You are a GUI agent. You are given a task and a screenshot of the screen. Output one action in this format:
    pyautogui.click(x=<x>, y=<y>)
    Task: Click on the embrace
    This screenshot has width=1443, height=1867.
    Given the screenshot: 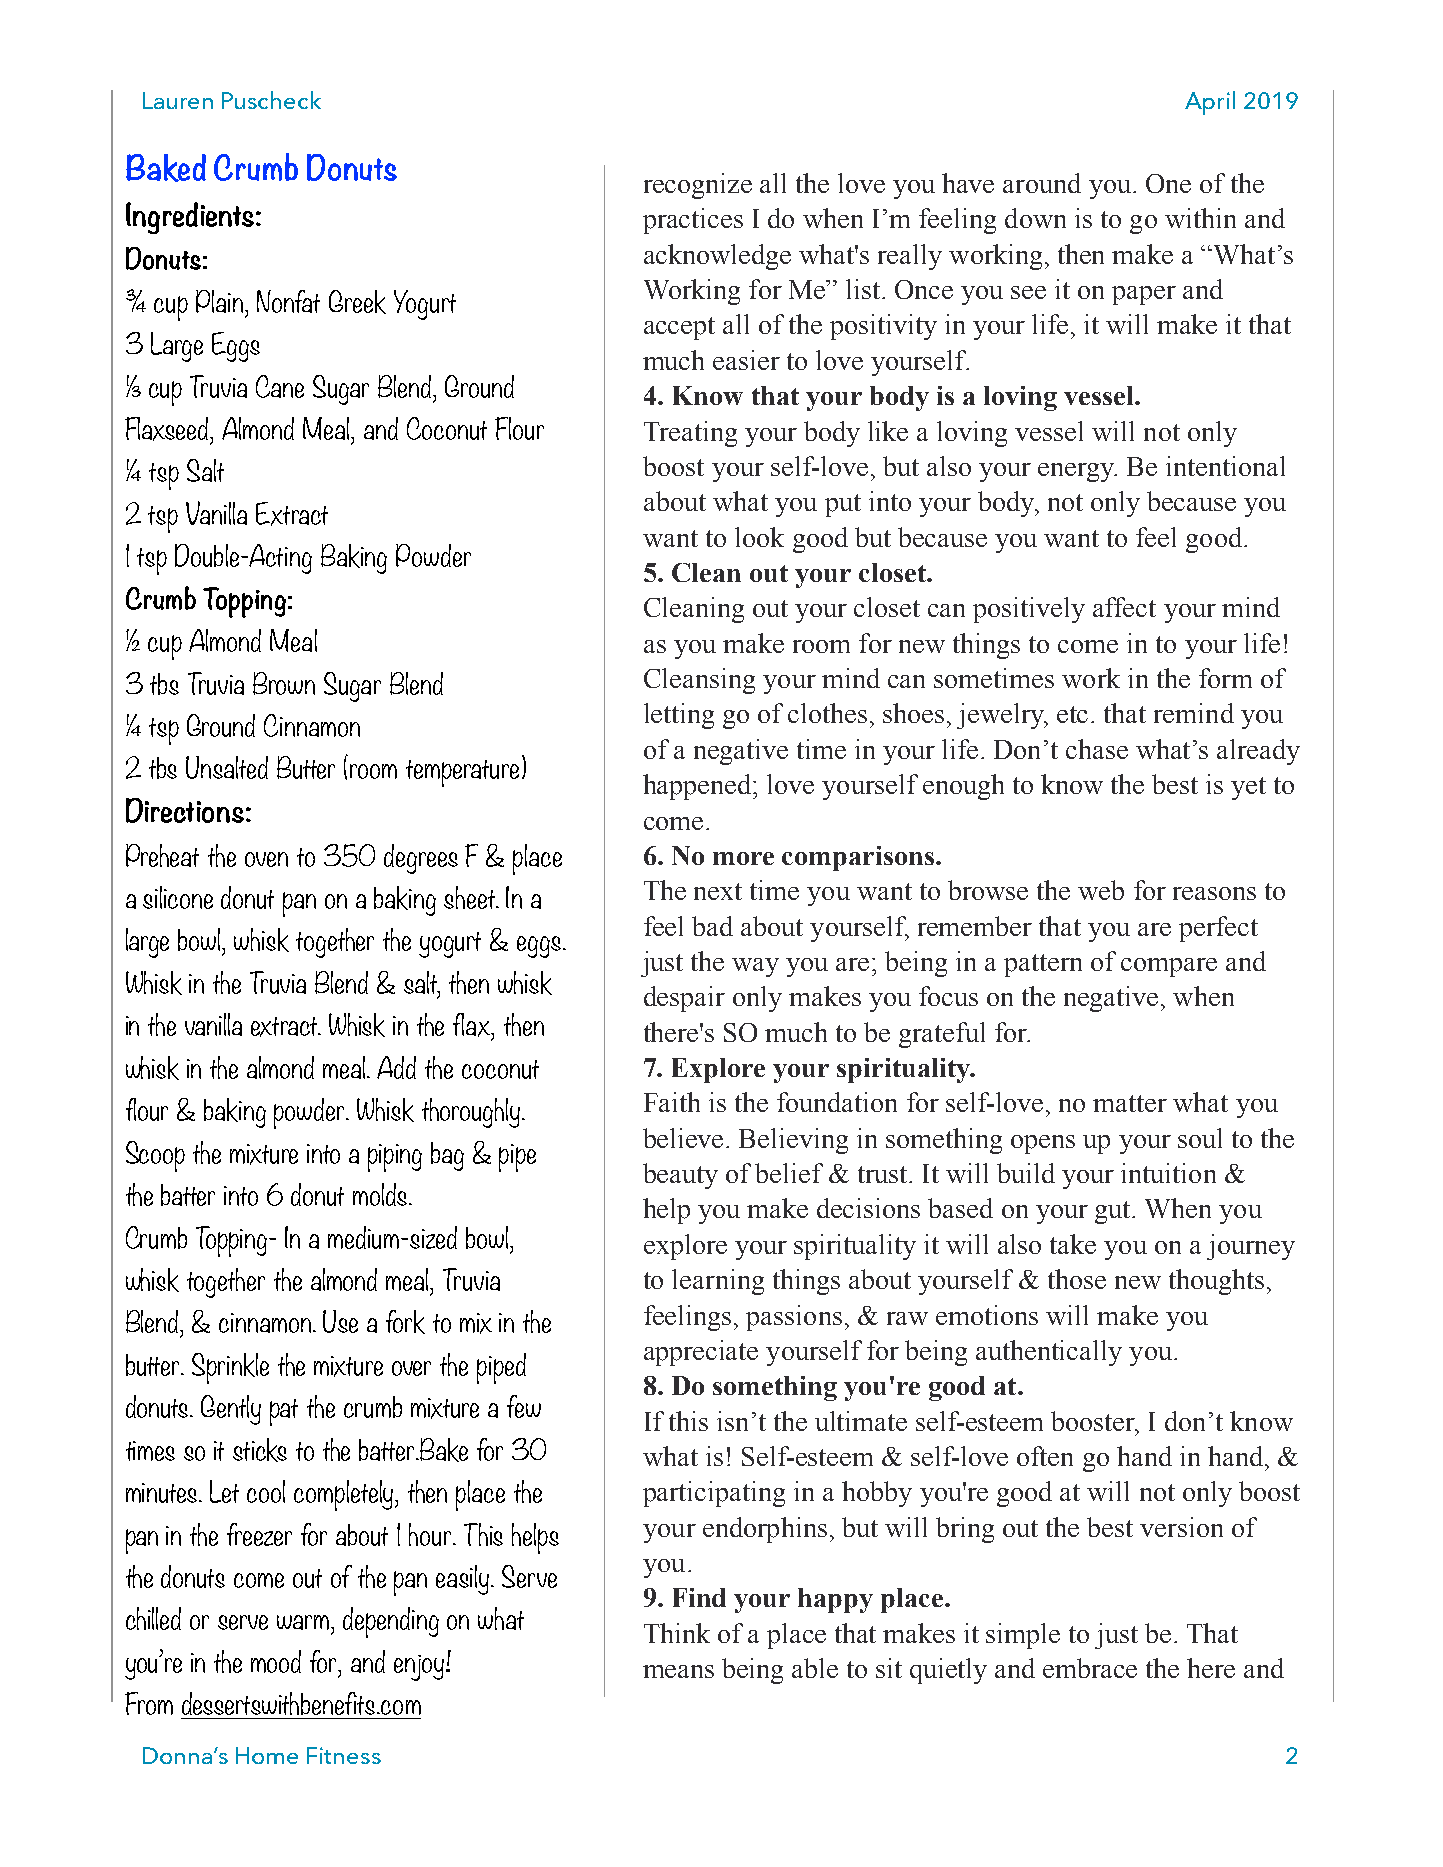 What is the action you would take?
    pyautogui.click(x=1090, y=1668)
